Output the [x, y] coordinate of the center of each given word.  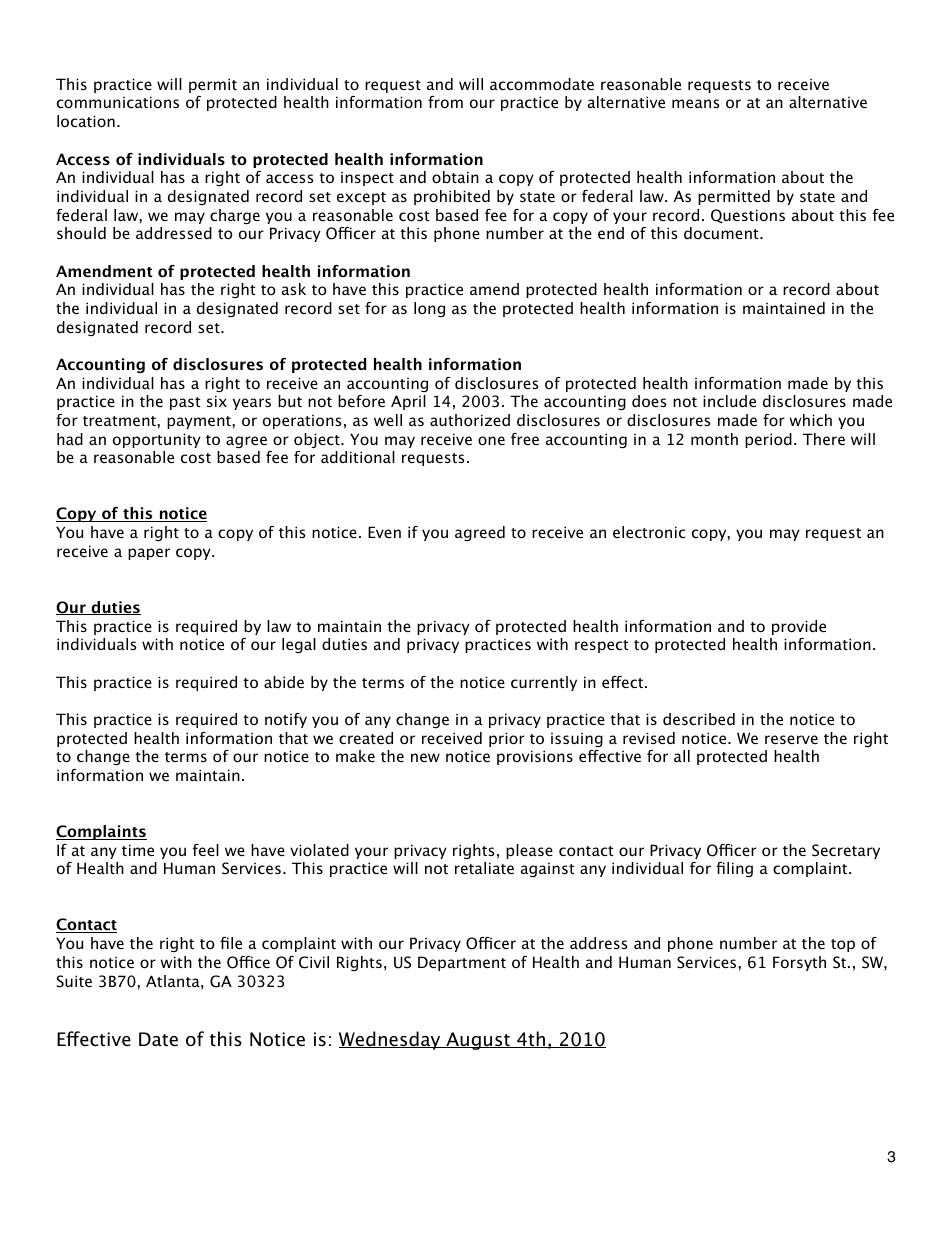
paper [149, 554]
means [696, 103]
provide [799, 627]
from [445, 102]
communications [118, 102]
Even [384, 532]
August [478, 1041]
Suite [74, 981]
